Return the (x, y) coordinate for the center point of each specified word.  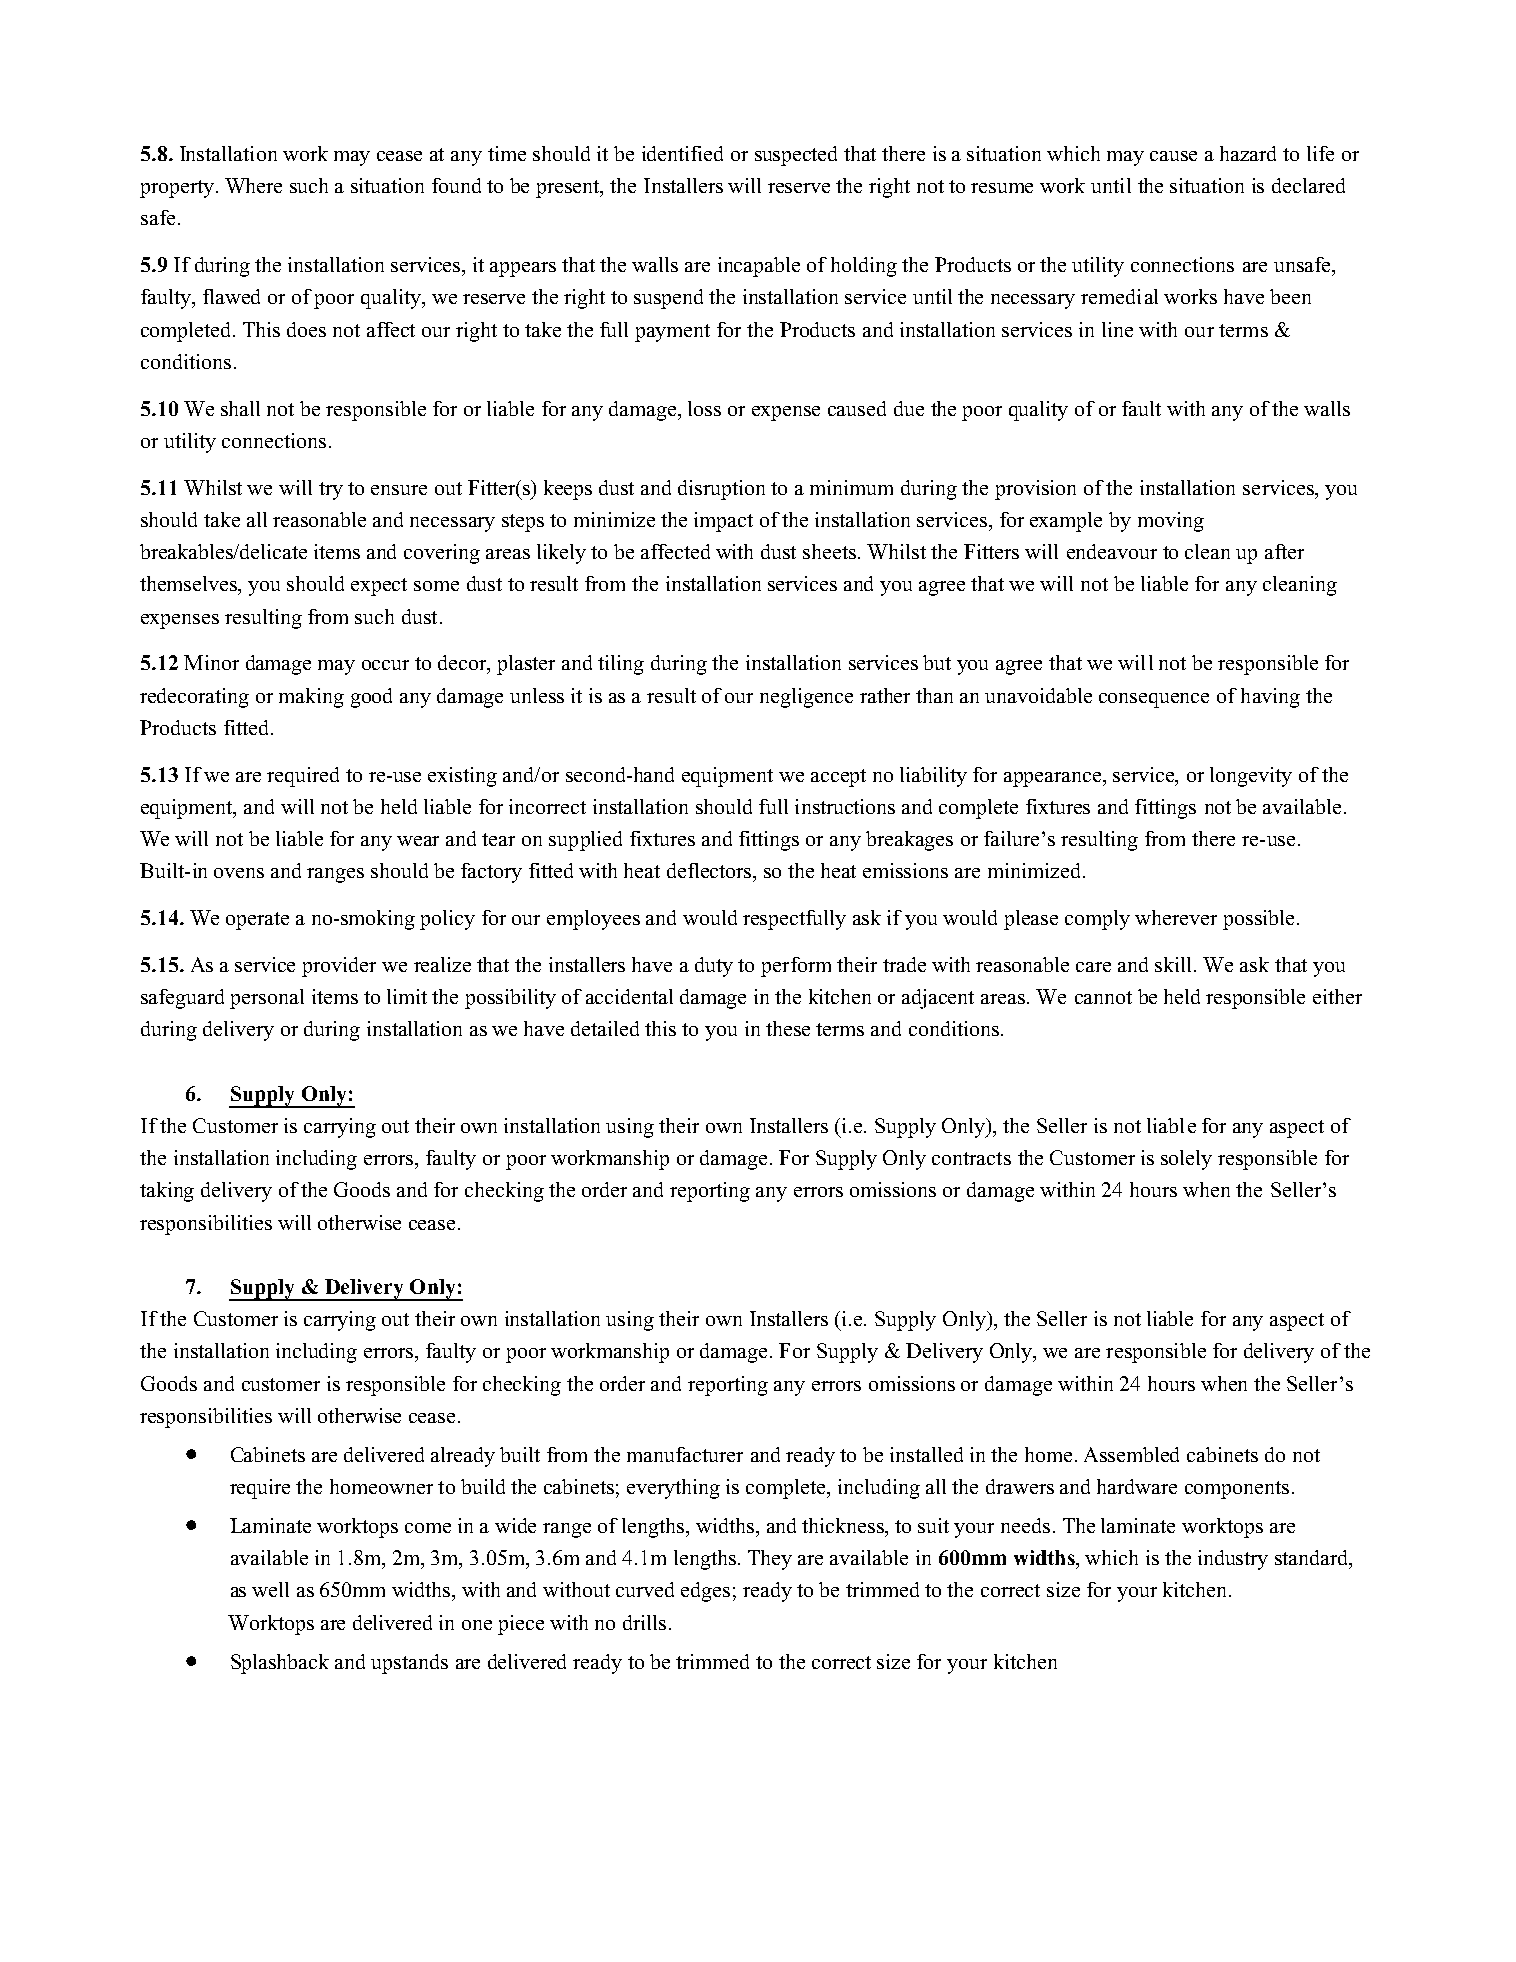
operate (257, 921)
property (178, 189)
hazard (1248, 153)
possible (1258, 920)
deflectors (710, 870)
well (270, 1589)
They (770, 1560)
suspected (796, 156)
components (1237, 1490)
